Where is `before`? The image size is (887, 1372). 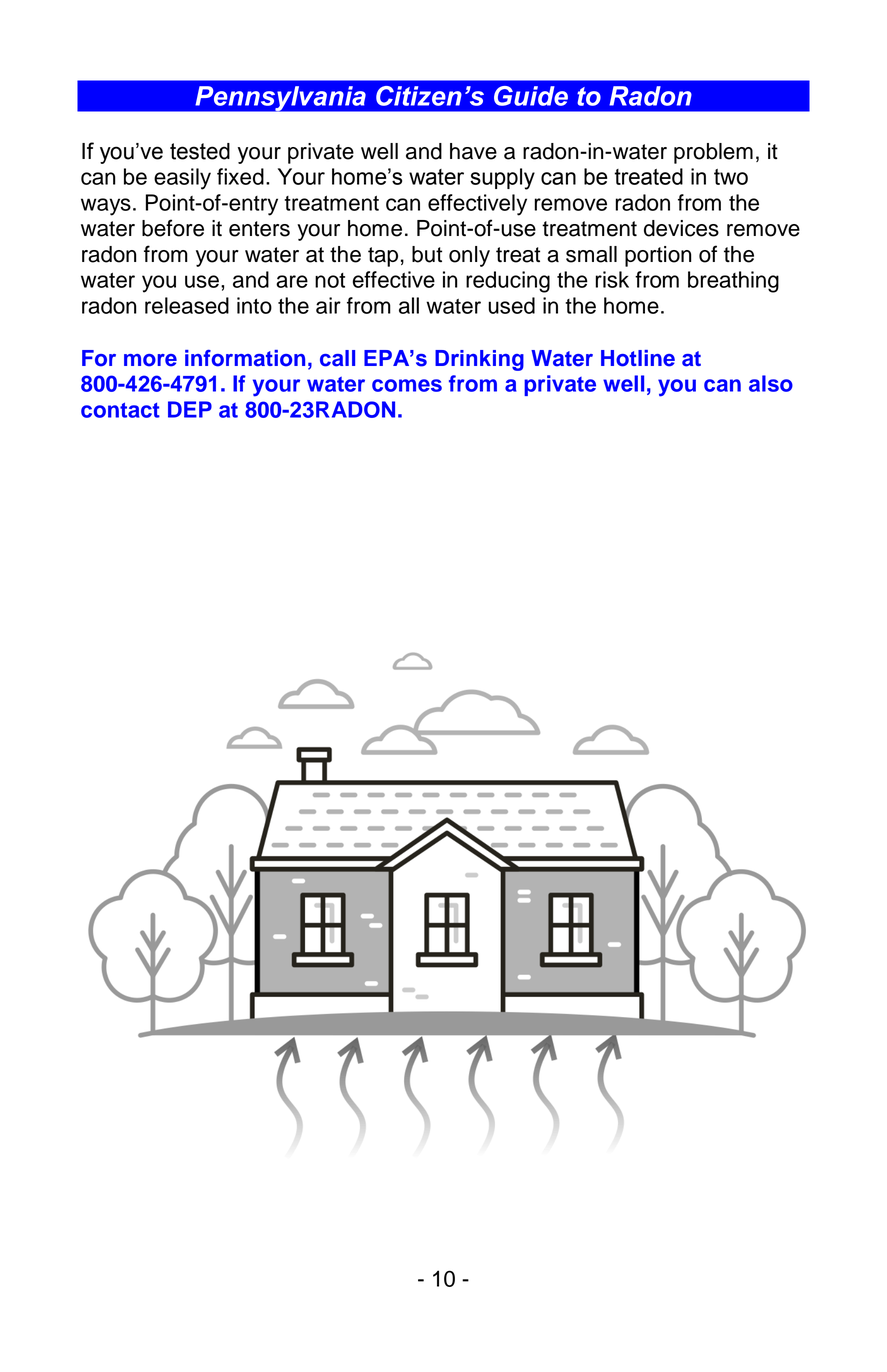 before is located at coordinates (173, 228).
